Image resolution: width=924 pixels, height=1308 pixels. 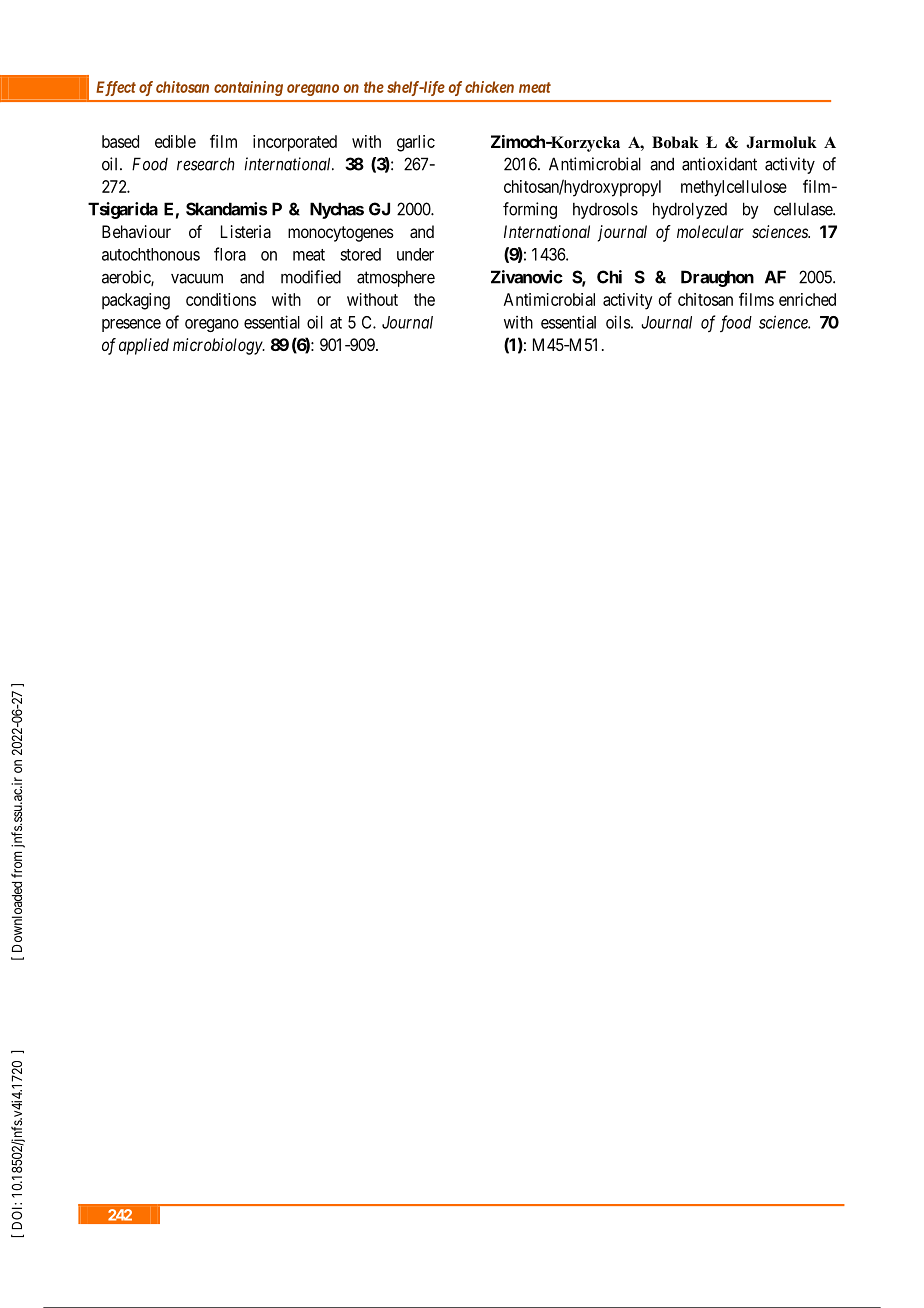 I want to click on containing, so click(x=248, y=88).
